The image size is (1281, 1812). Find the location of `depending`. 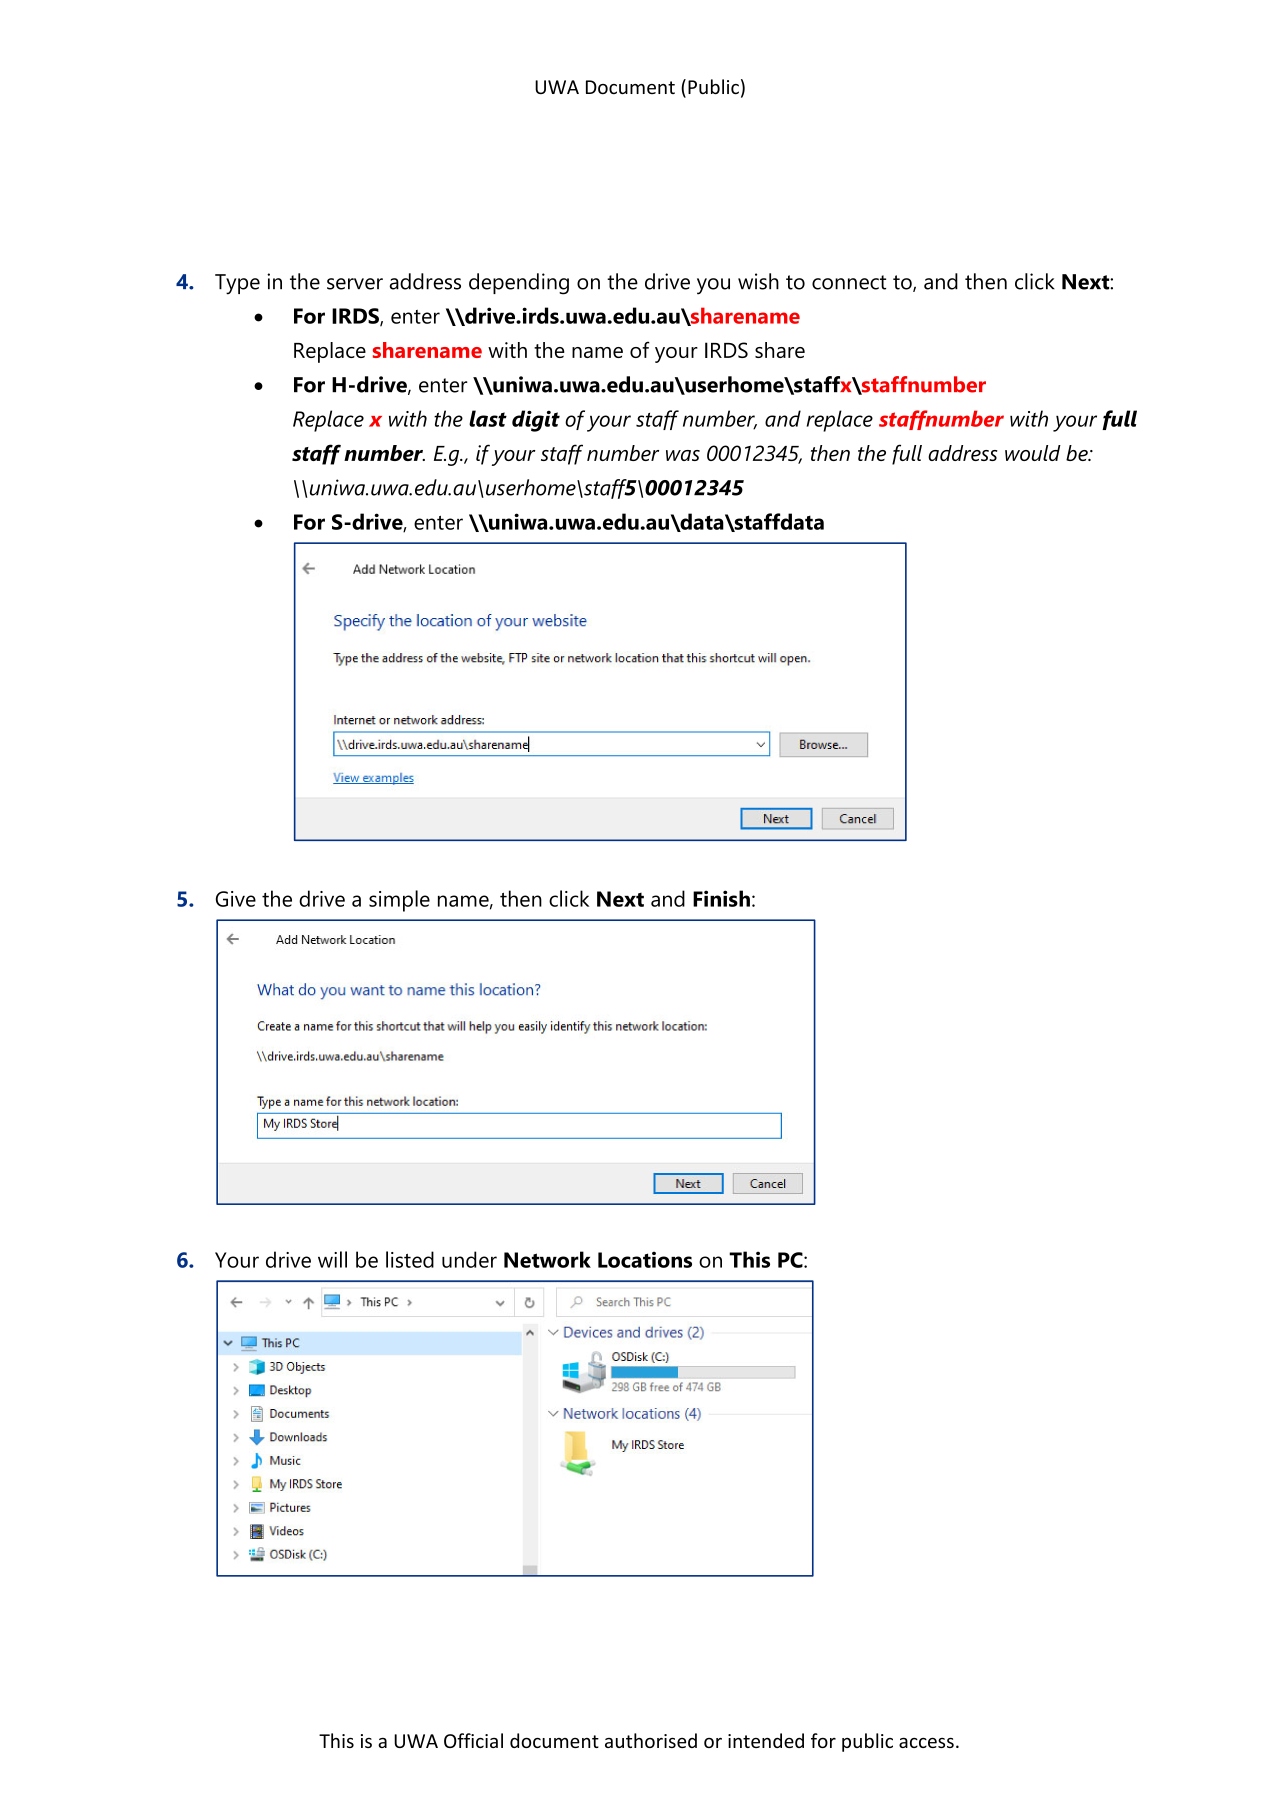

depending is located at coordinates (519, 284).
